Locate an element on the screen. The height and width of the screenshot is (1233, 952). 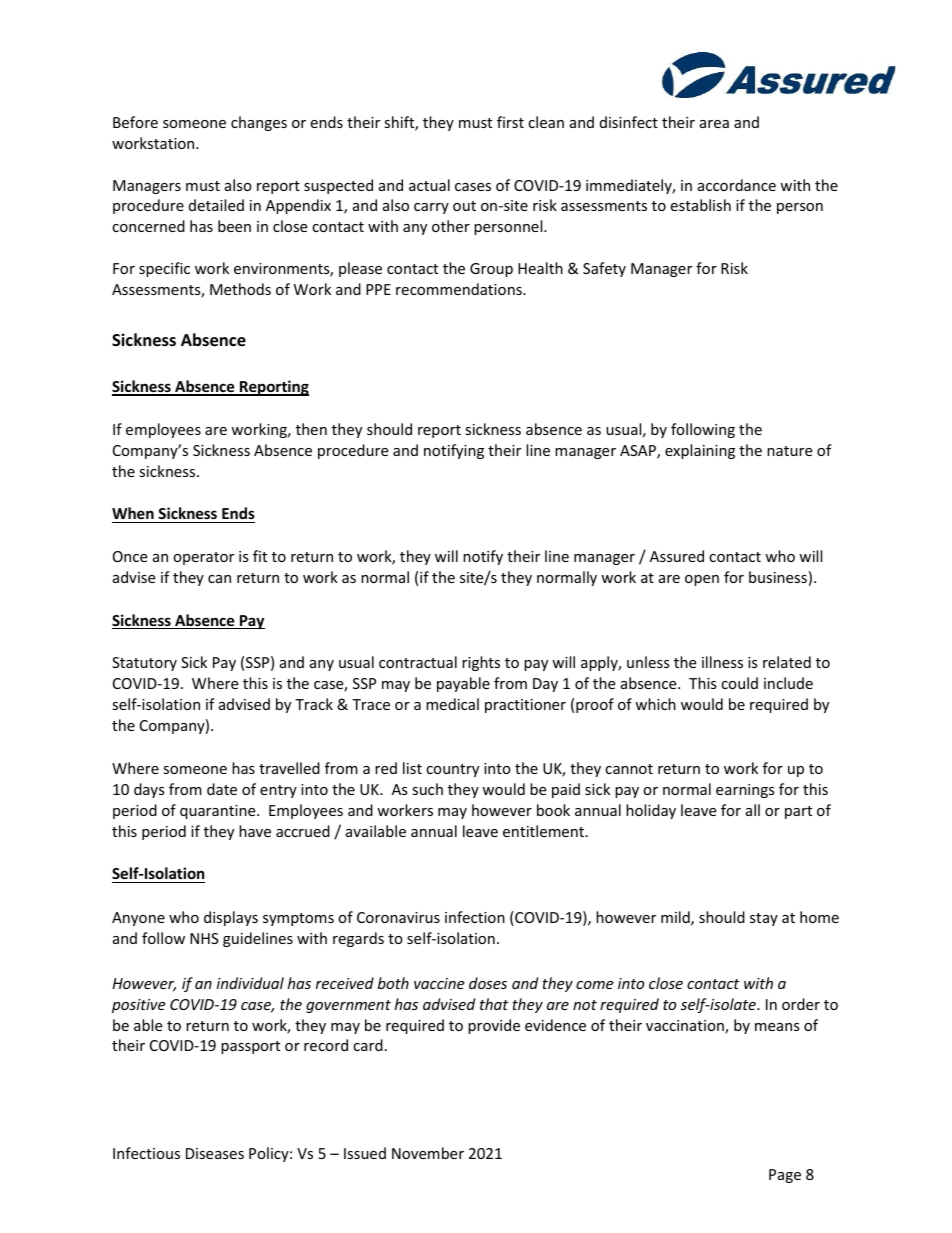
Diseases is located at coordinates (215, 1153).
